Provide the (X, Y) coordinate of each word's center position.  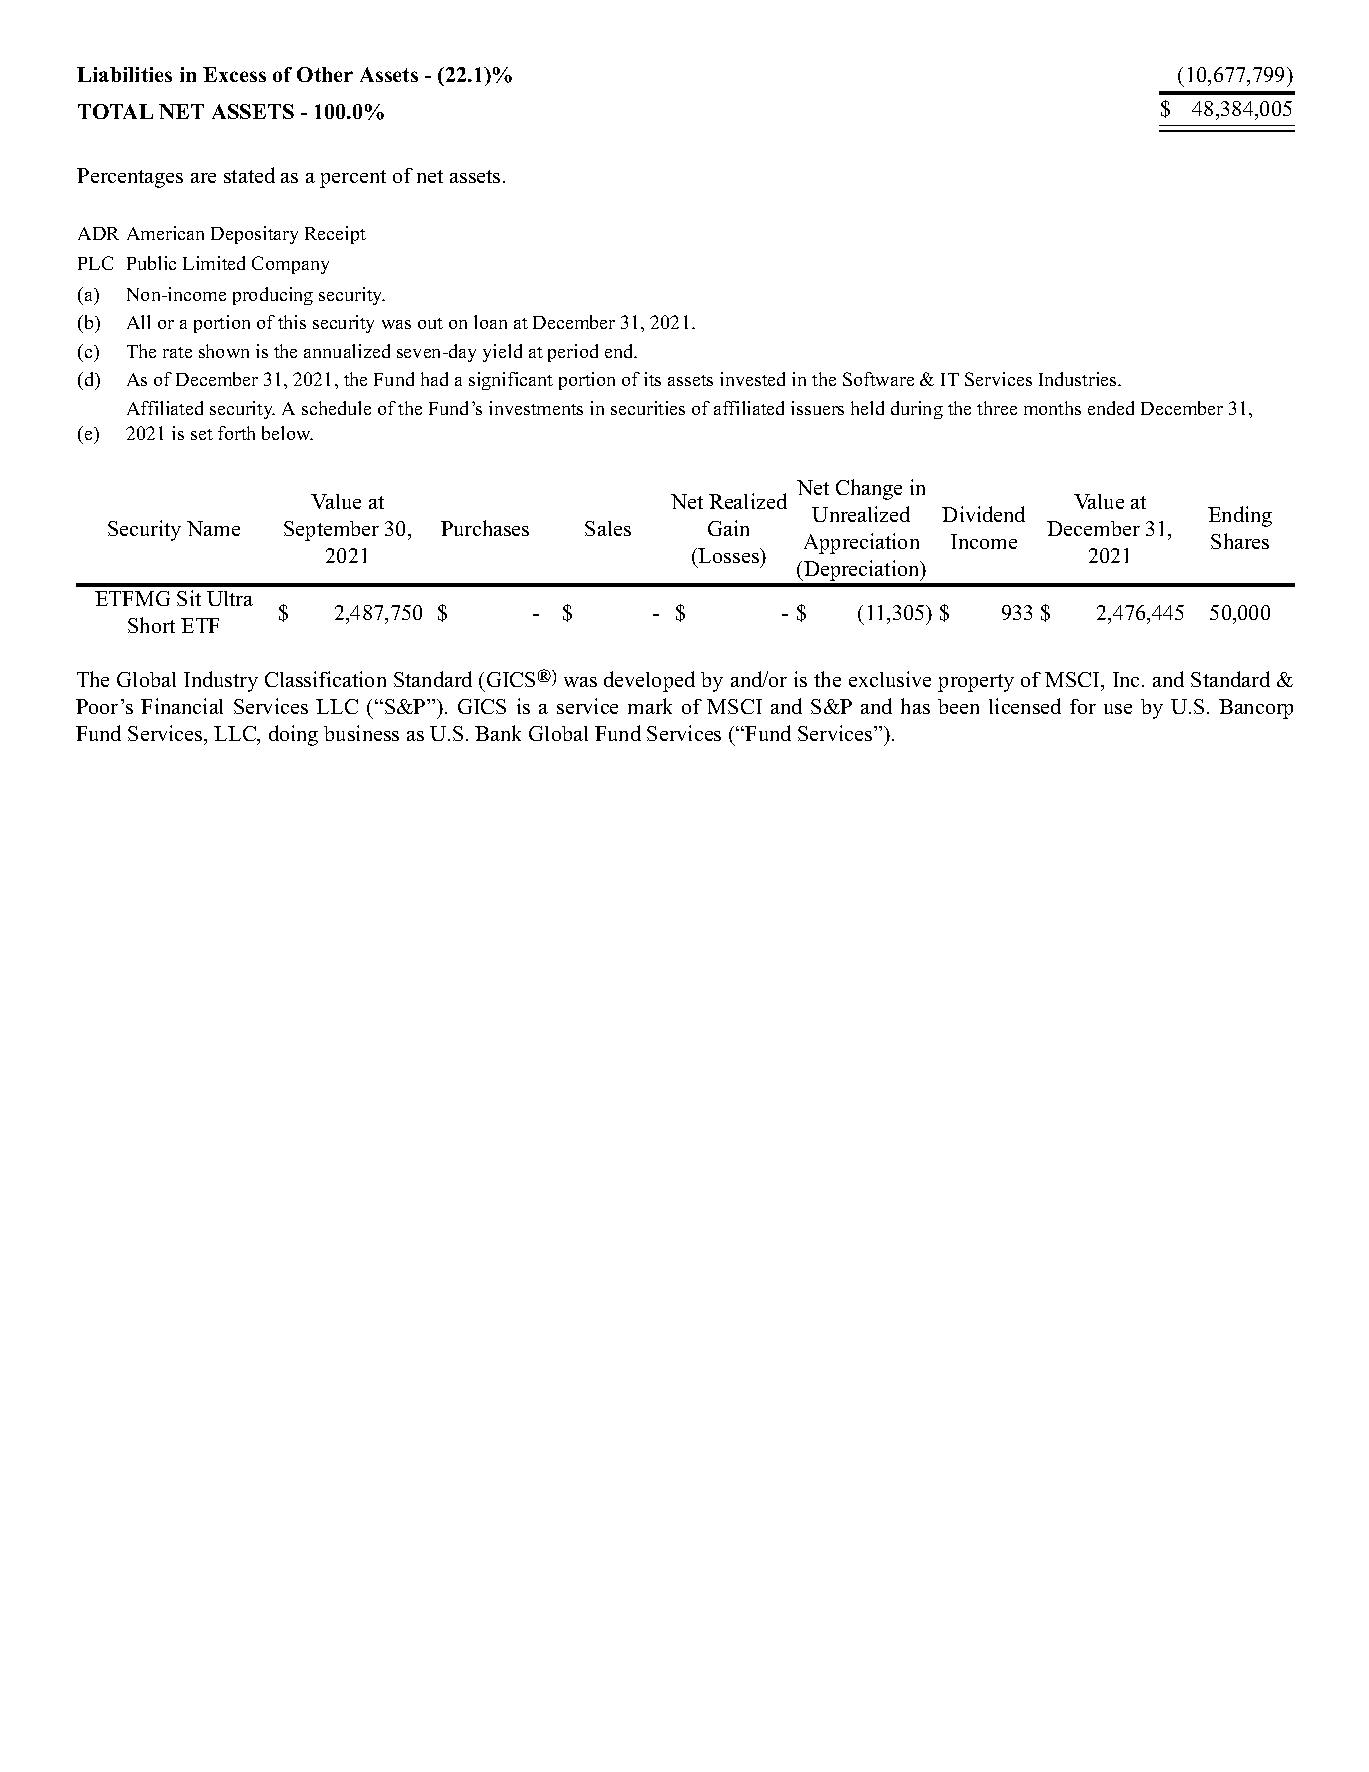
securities (648, 408)
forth (236, 433)
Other (325, 74)
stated (249, 175)
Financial (182, 706)
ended (1111, 408)
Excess (234, 74)
